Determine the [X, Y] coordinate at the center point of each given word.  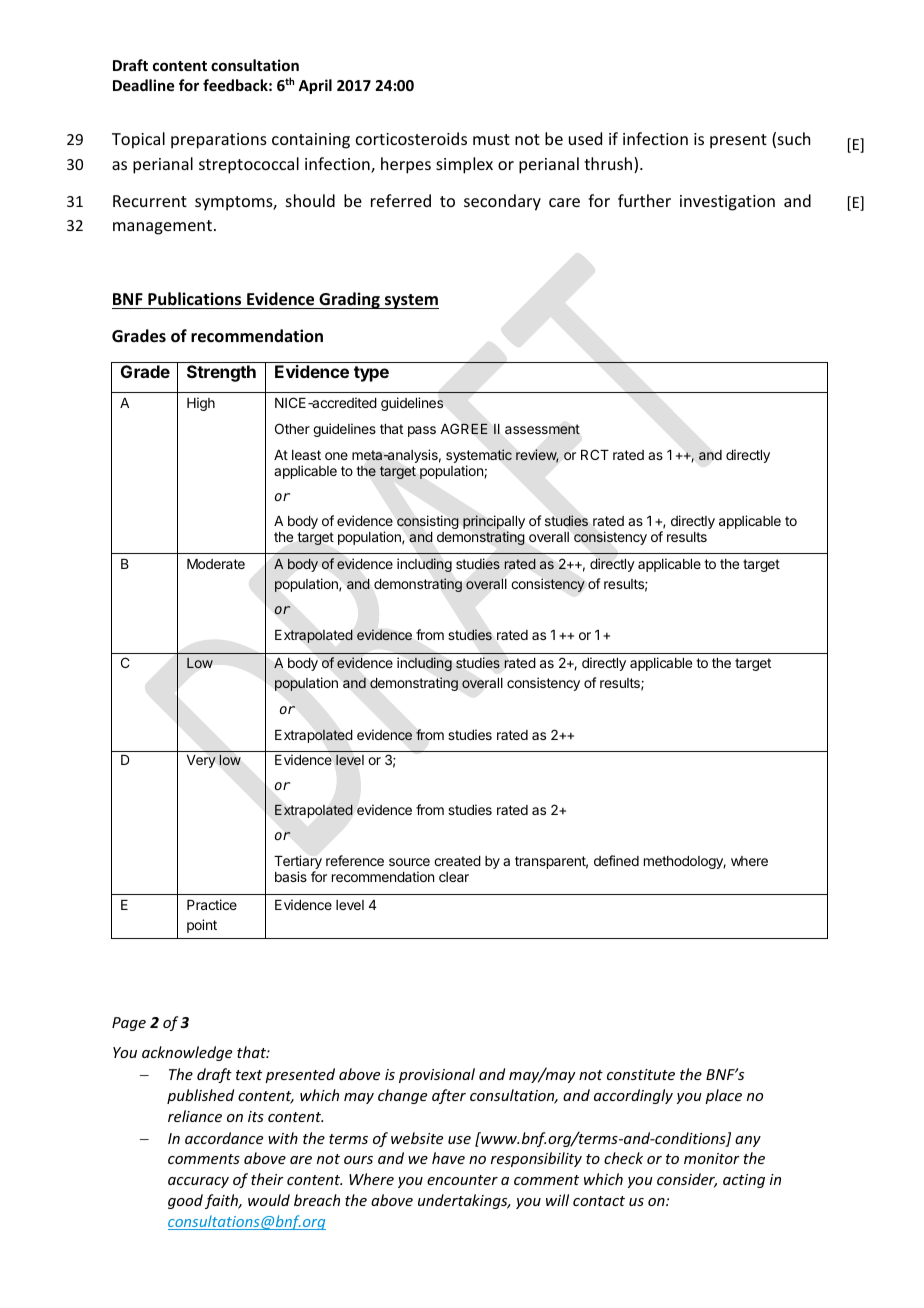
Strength [221, 373]
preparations [219, 141]
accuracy [198, 1182]
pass [422, 431]
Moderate [216, 564]
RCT [595, 454]
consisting [428, 522]
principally [494, 523]
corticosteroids [411, 138]
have [448, 1158]
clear [454, 877]
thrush [609, 165]
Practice [212, 904]
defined [616, 860]
